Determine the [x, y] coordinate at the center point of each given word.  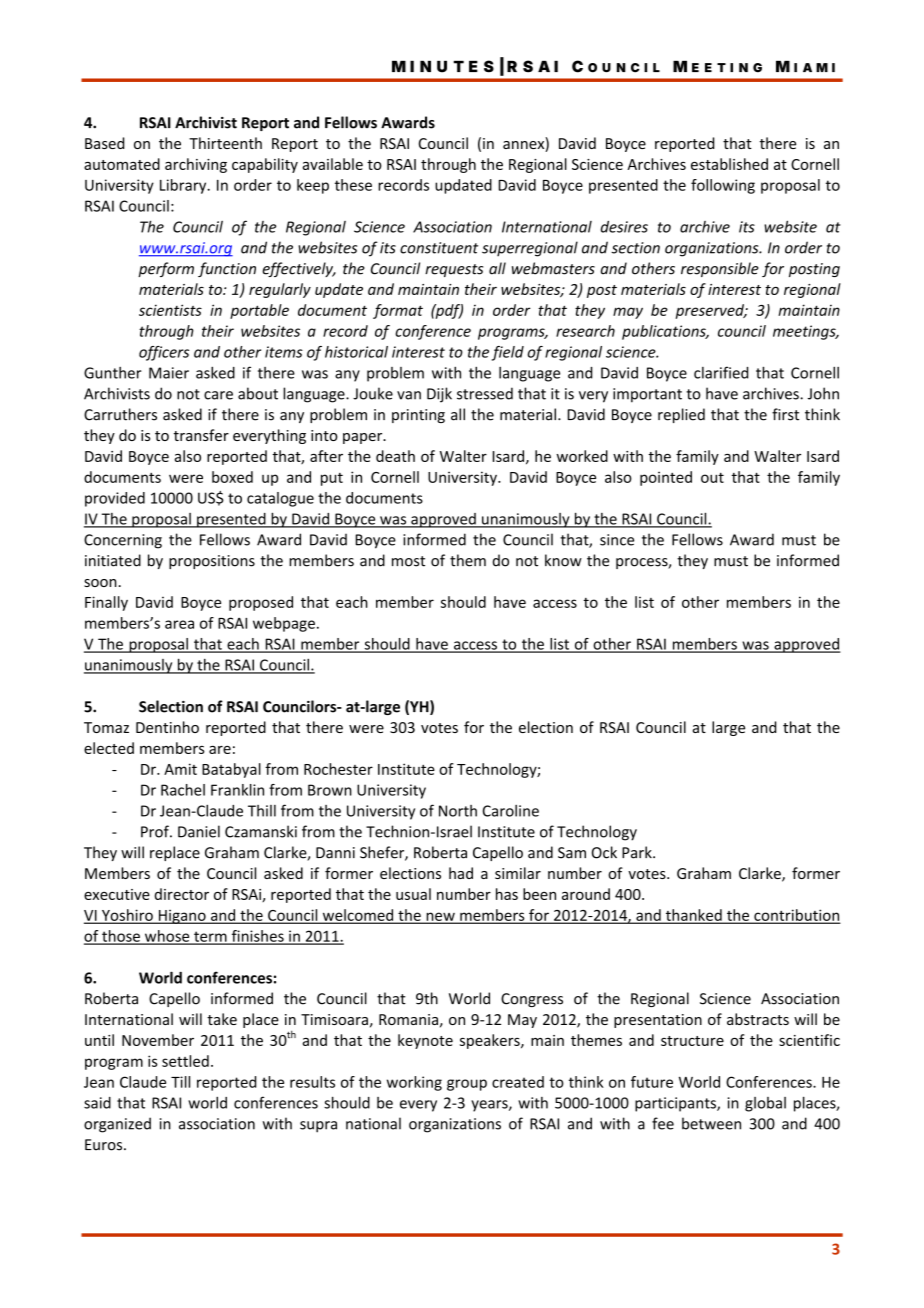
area [179, 624]
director [182, 894]
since [617, 540]
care [218, 395]
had [461, 873]
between [711, 1123]
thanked [693, 916]
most [408, 561]
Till [180, 1082]
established [729, 164]
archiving [196, 165]
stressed [485, 393]
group [467, 1085]
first [785, 414]
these [353, 185]
